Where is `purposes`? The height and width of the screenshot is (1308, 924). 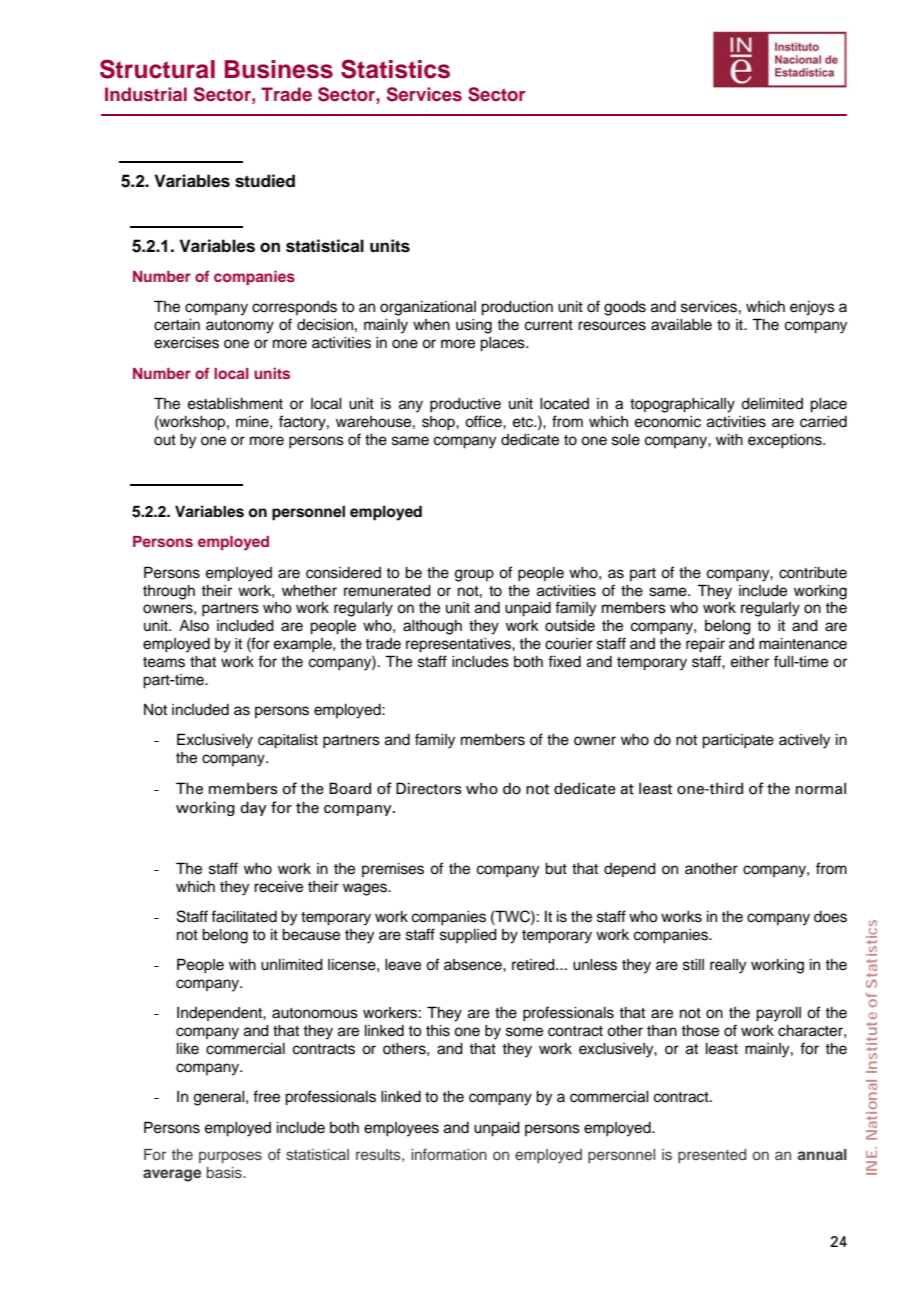 purposes is located at coordinates (230, 1157).
